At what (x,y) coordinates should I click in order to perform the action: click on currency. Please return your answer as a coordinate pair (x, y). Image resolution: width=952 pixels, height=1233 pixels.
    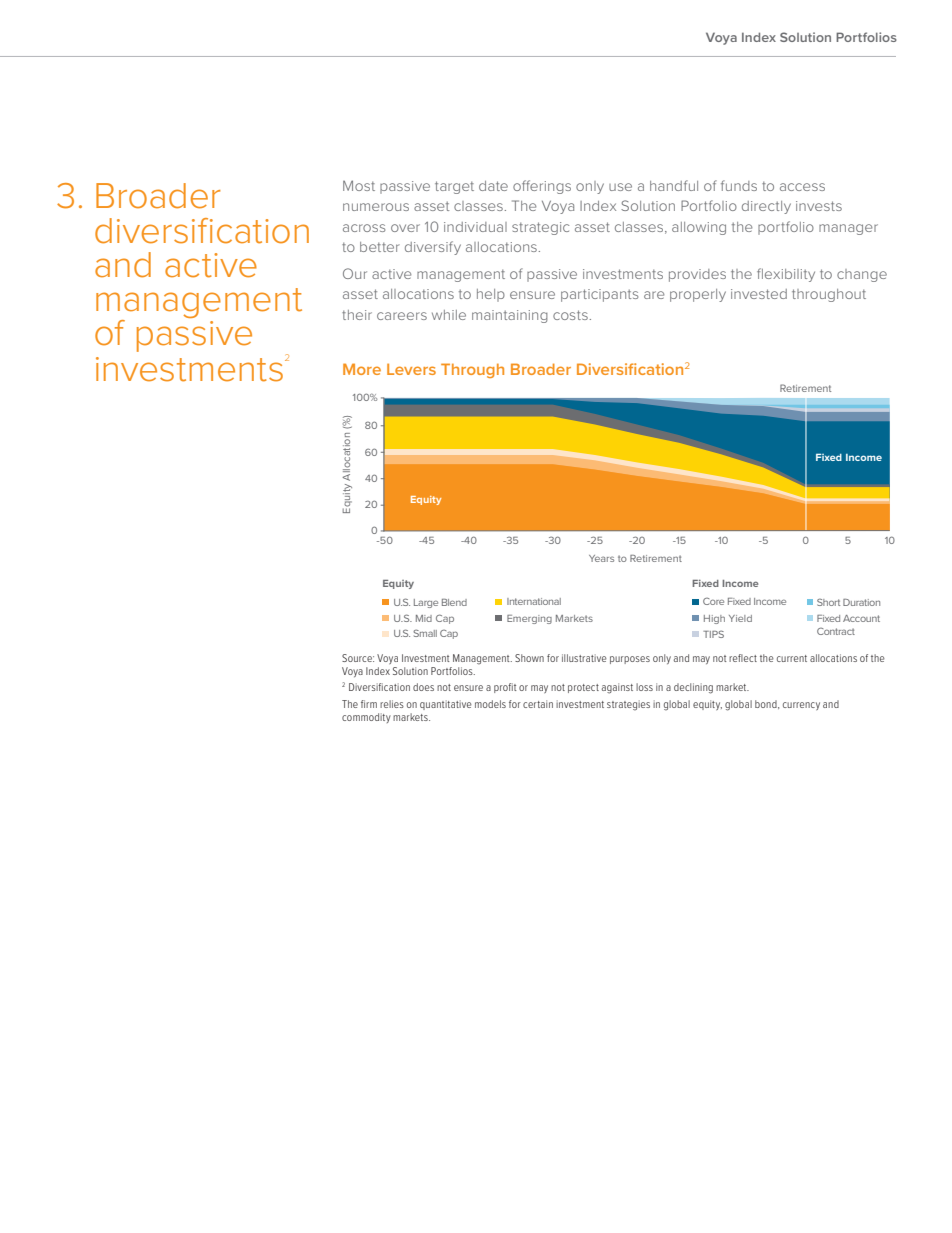
    Looking at the image, I should click on (801, 706).
